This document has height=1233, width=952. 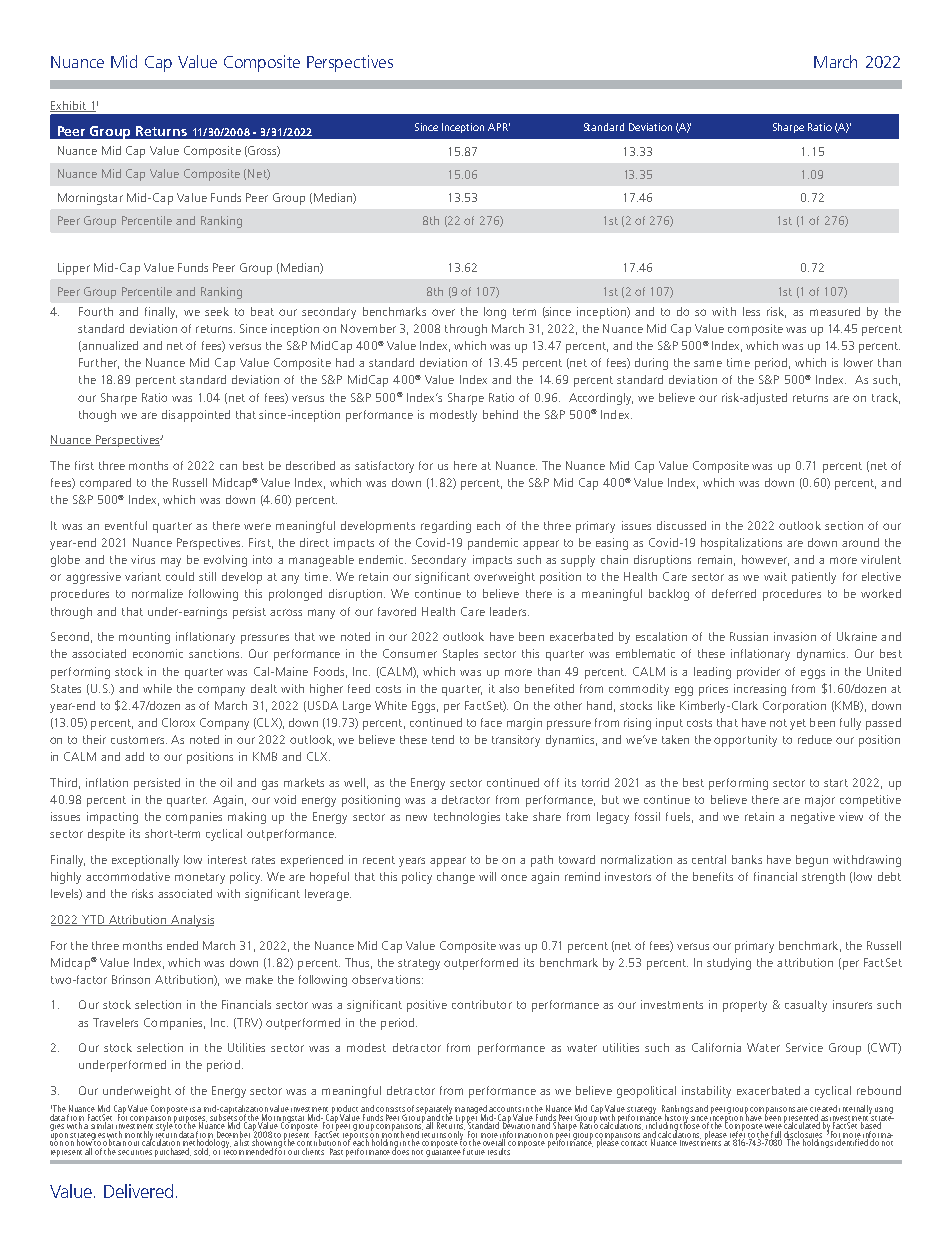 I want to click on Exhibit, so click(x=69, y=106).
